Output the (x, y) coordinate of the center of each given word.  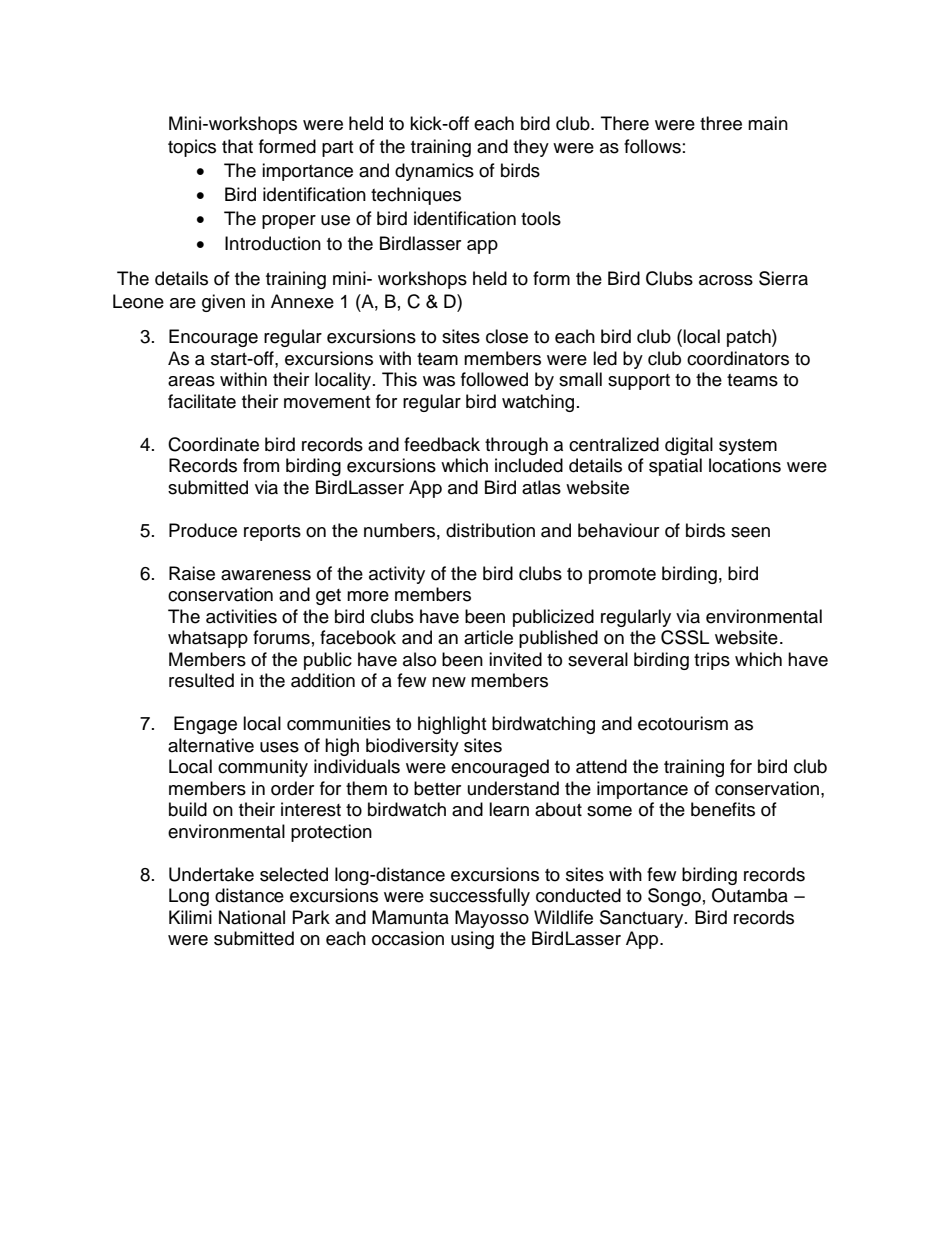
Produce (203, 530)
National (252, 917)
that (237, 146)
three (721, 123)
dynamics (434, 172)
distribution (490, 530)
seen (750, 532)
